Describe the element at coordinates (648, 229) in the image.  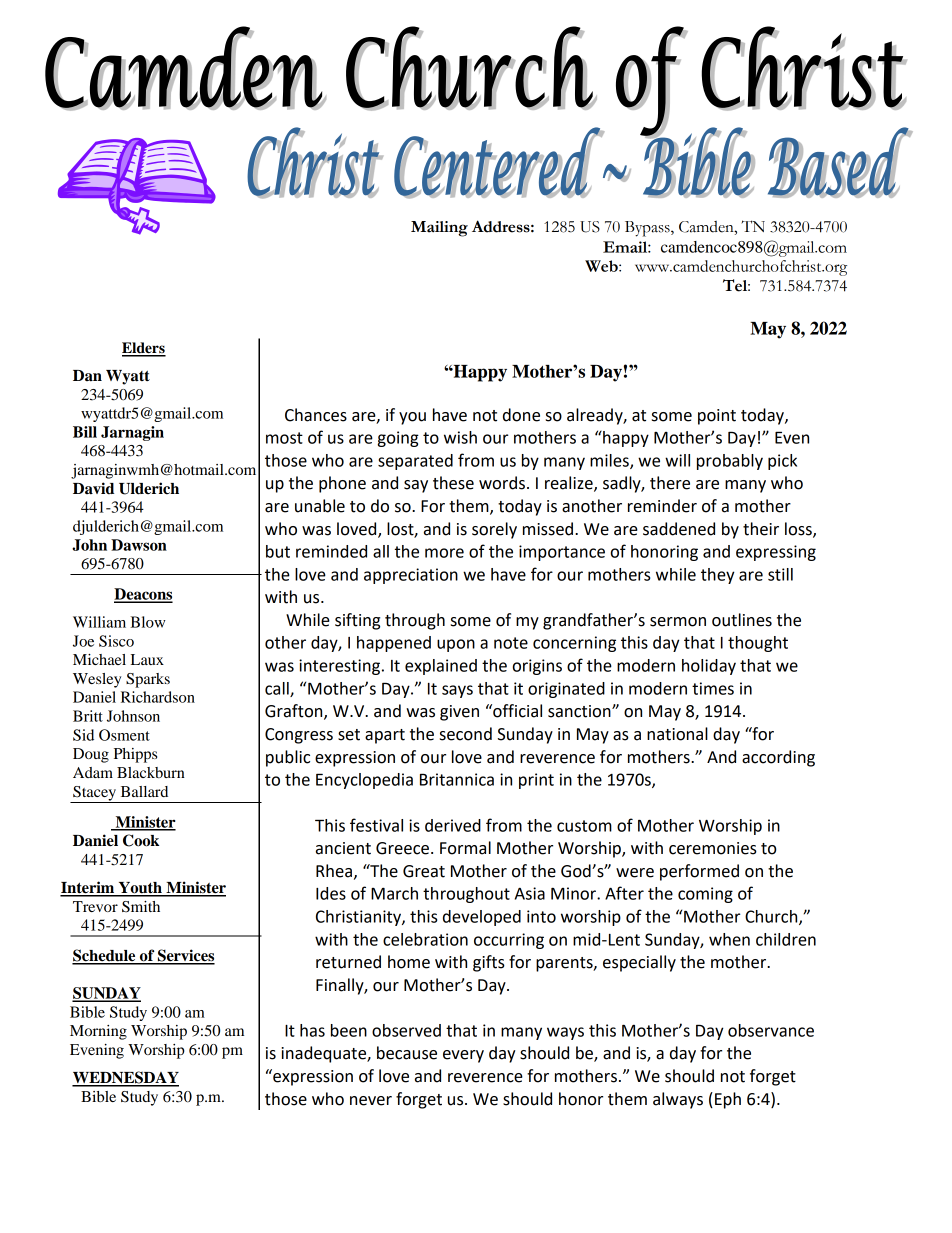
I see `Bypass` at that location.
